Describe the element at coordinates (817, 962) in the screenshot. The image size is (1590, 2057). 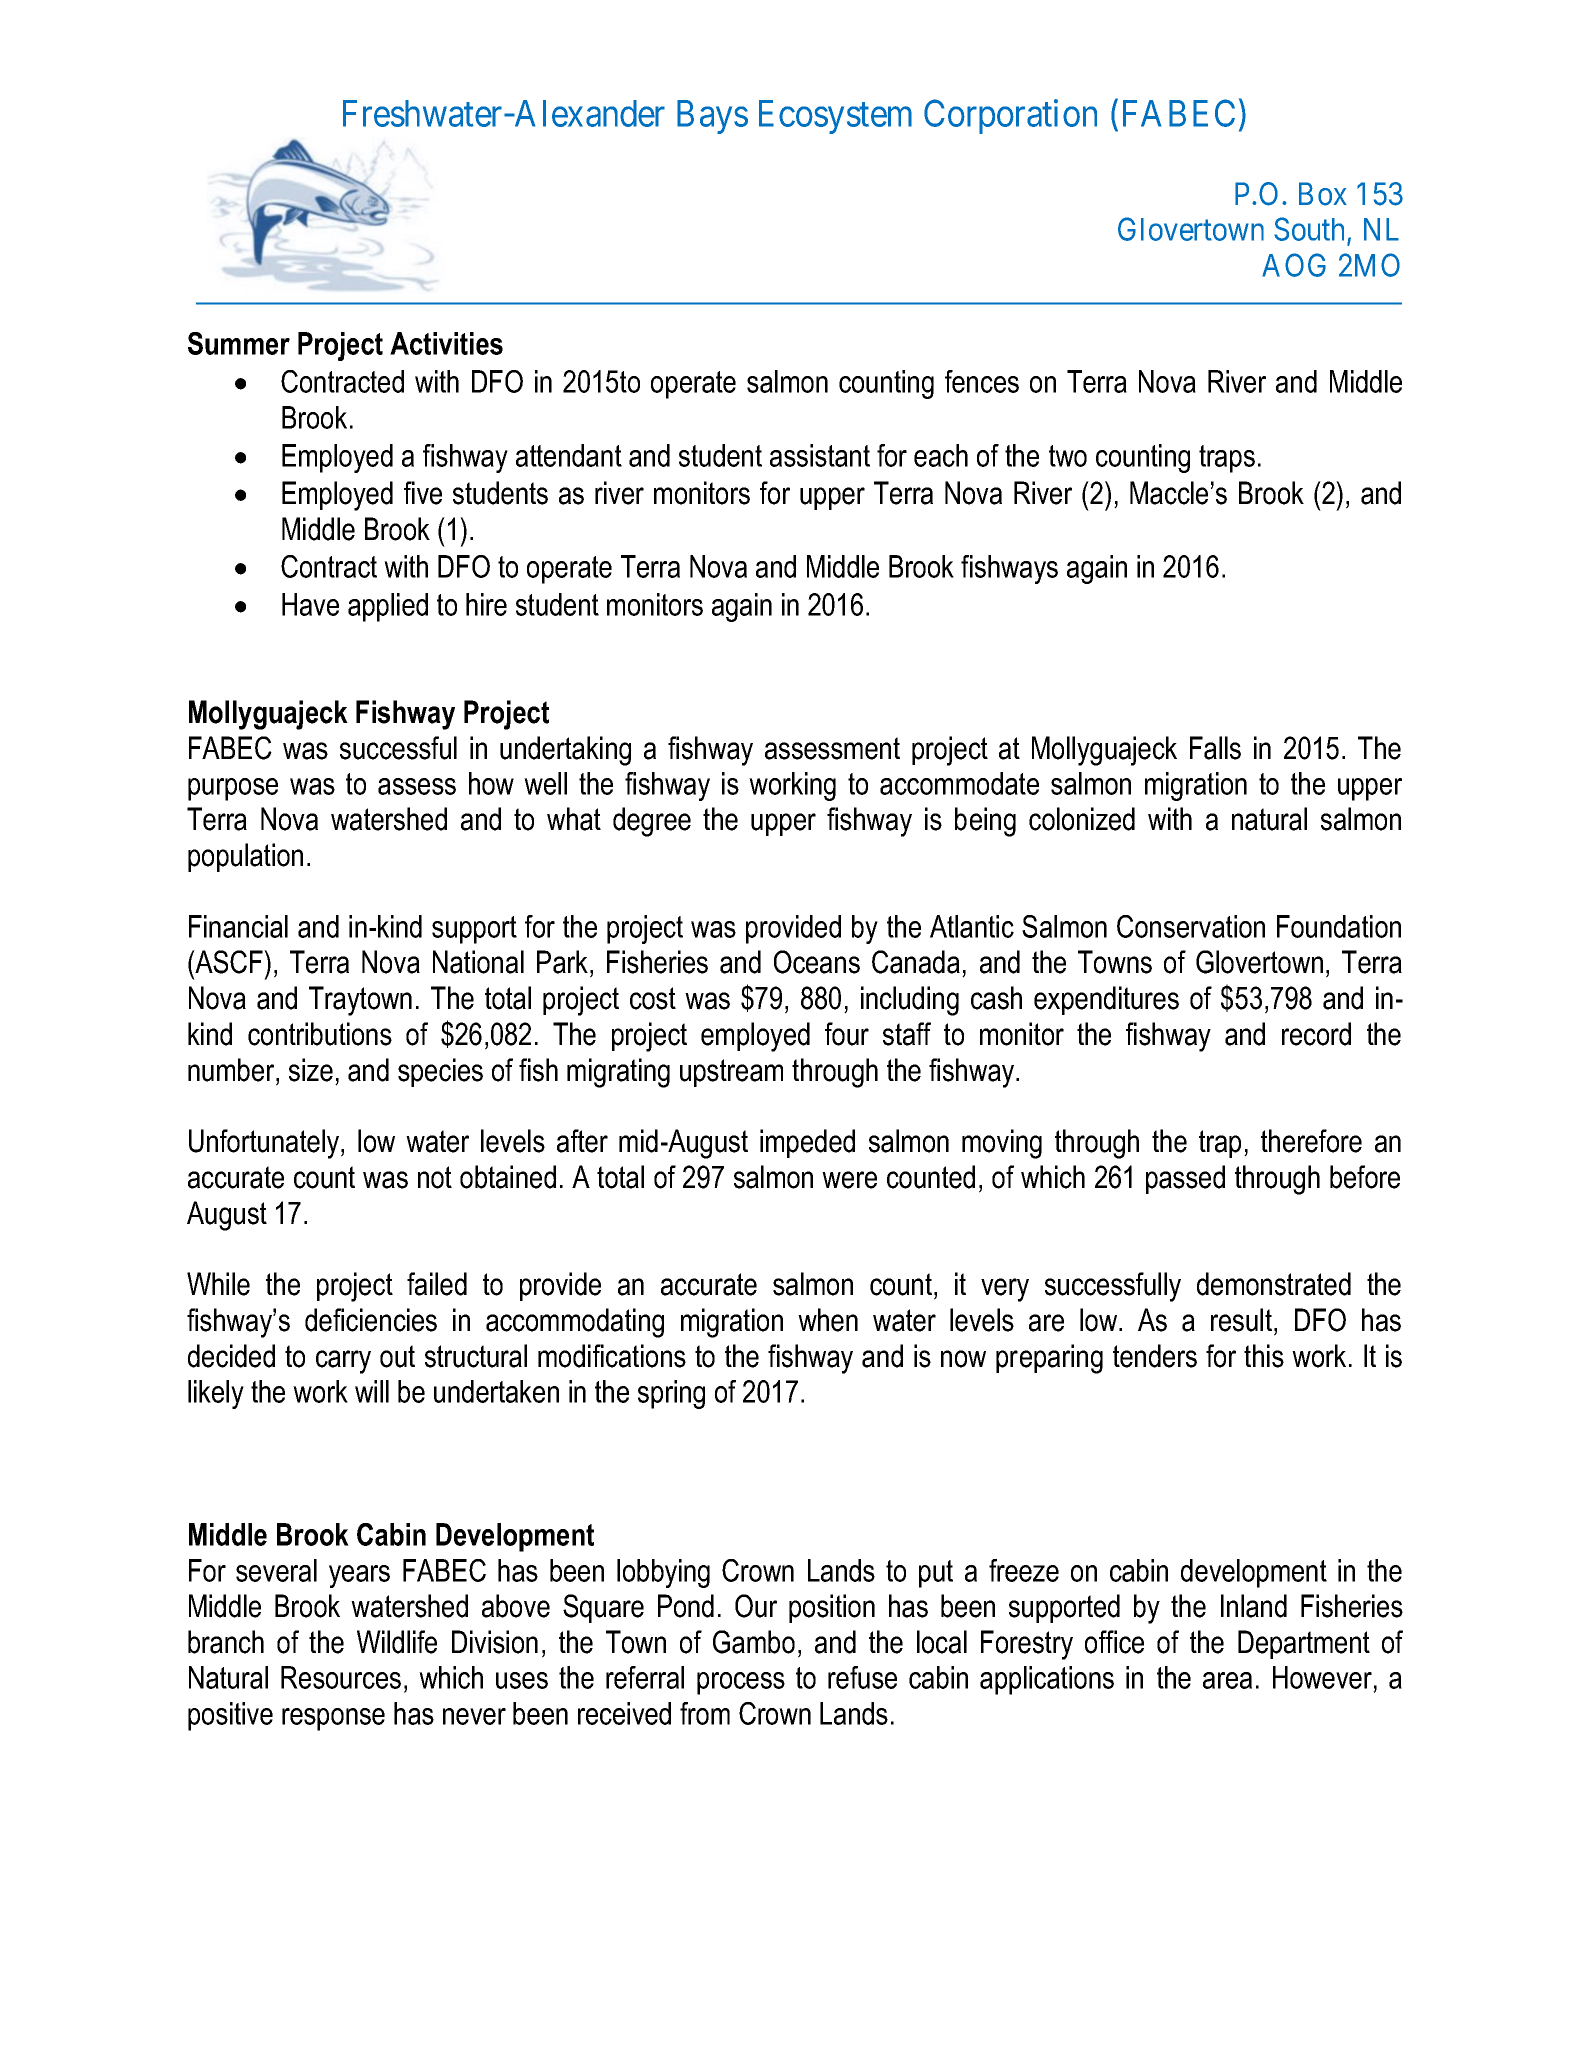
I see `Oceans` at that location.
